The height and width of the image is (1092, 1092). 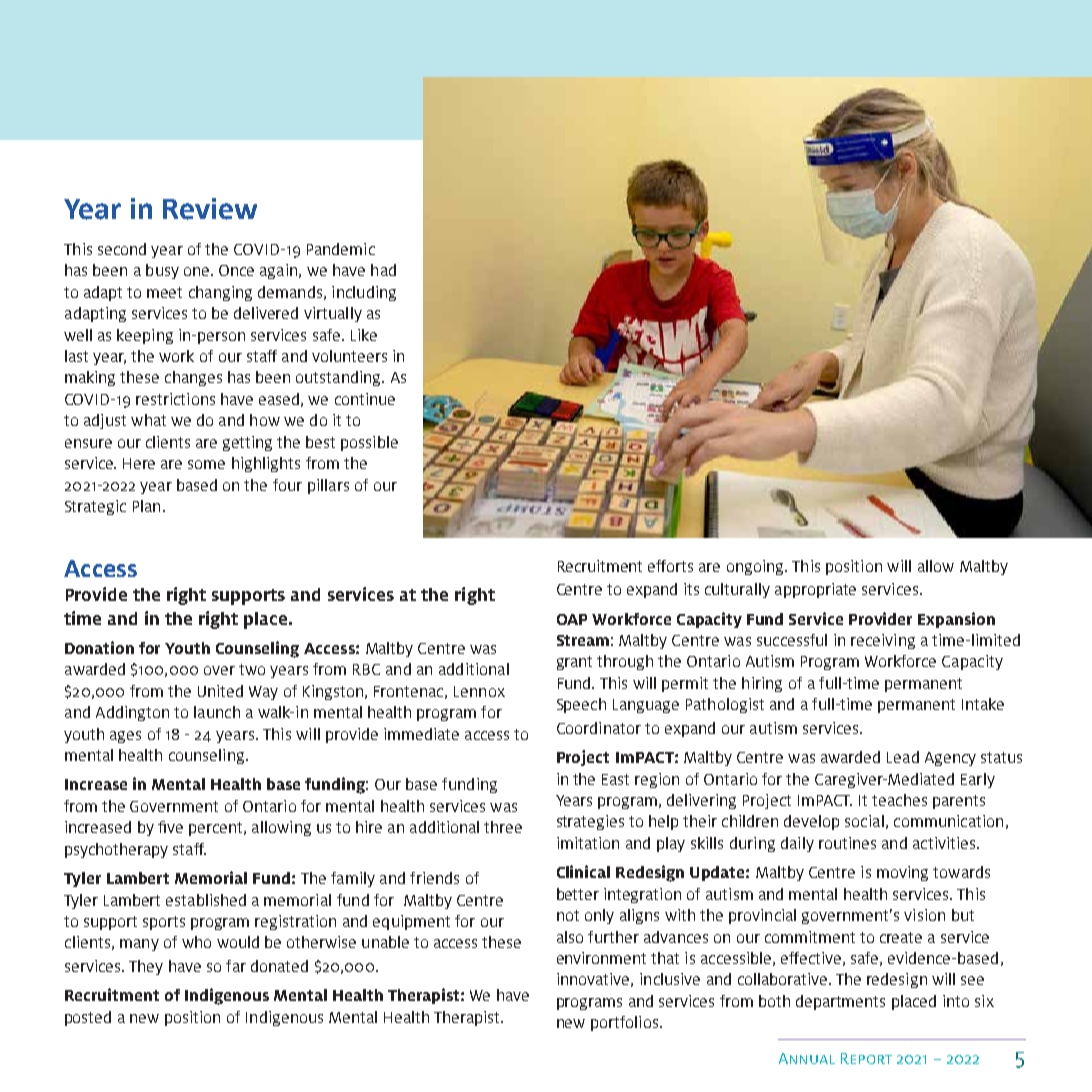 I want to click on ongoing, so click(x=756, y=567).
